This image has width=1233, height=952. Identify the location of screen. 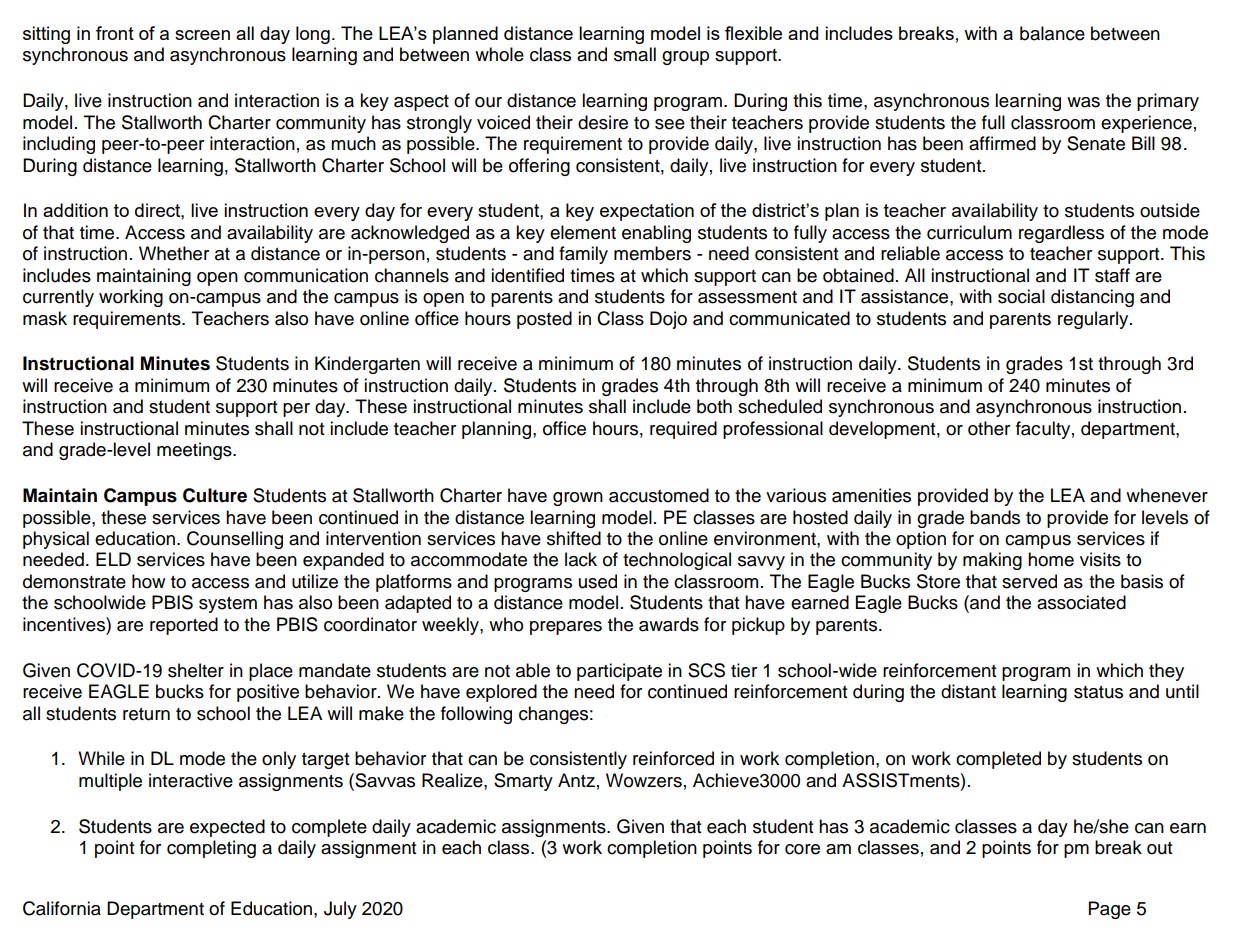
(202, 35).
